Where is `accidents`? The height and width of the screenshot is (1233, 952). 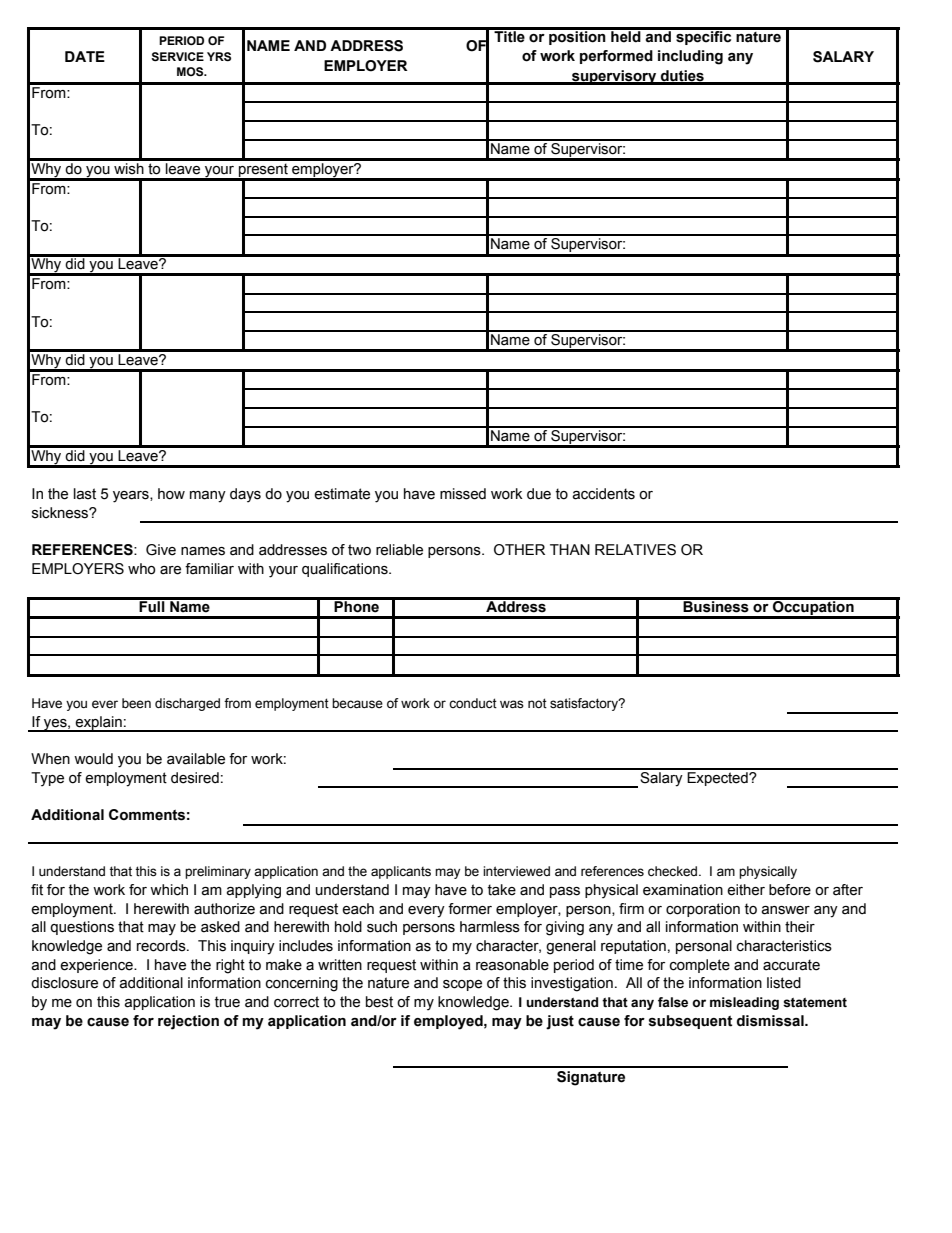 accidents is located at coordinates (604, 494).
